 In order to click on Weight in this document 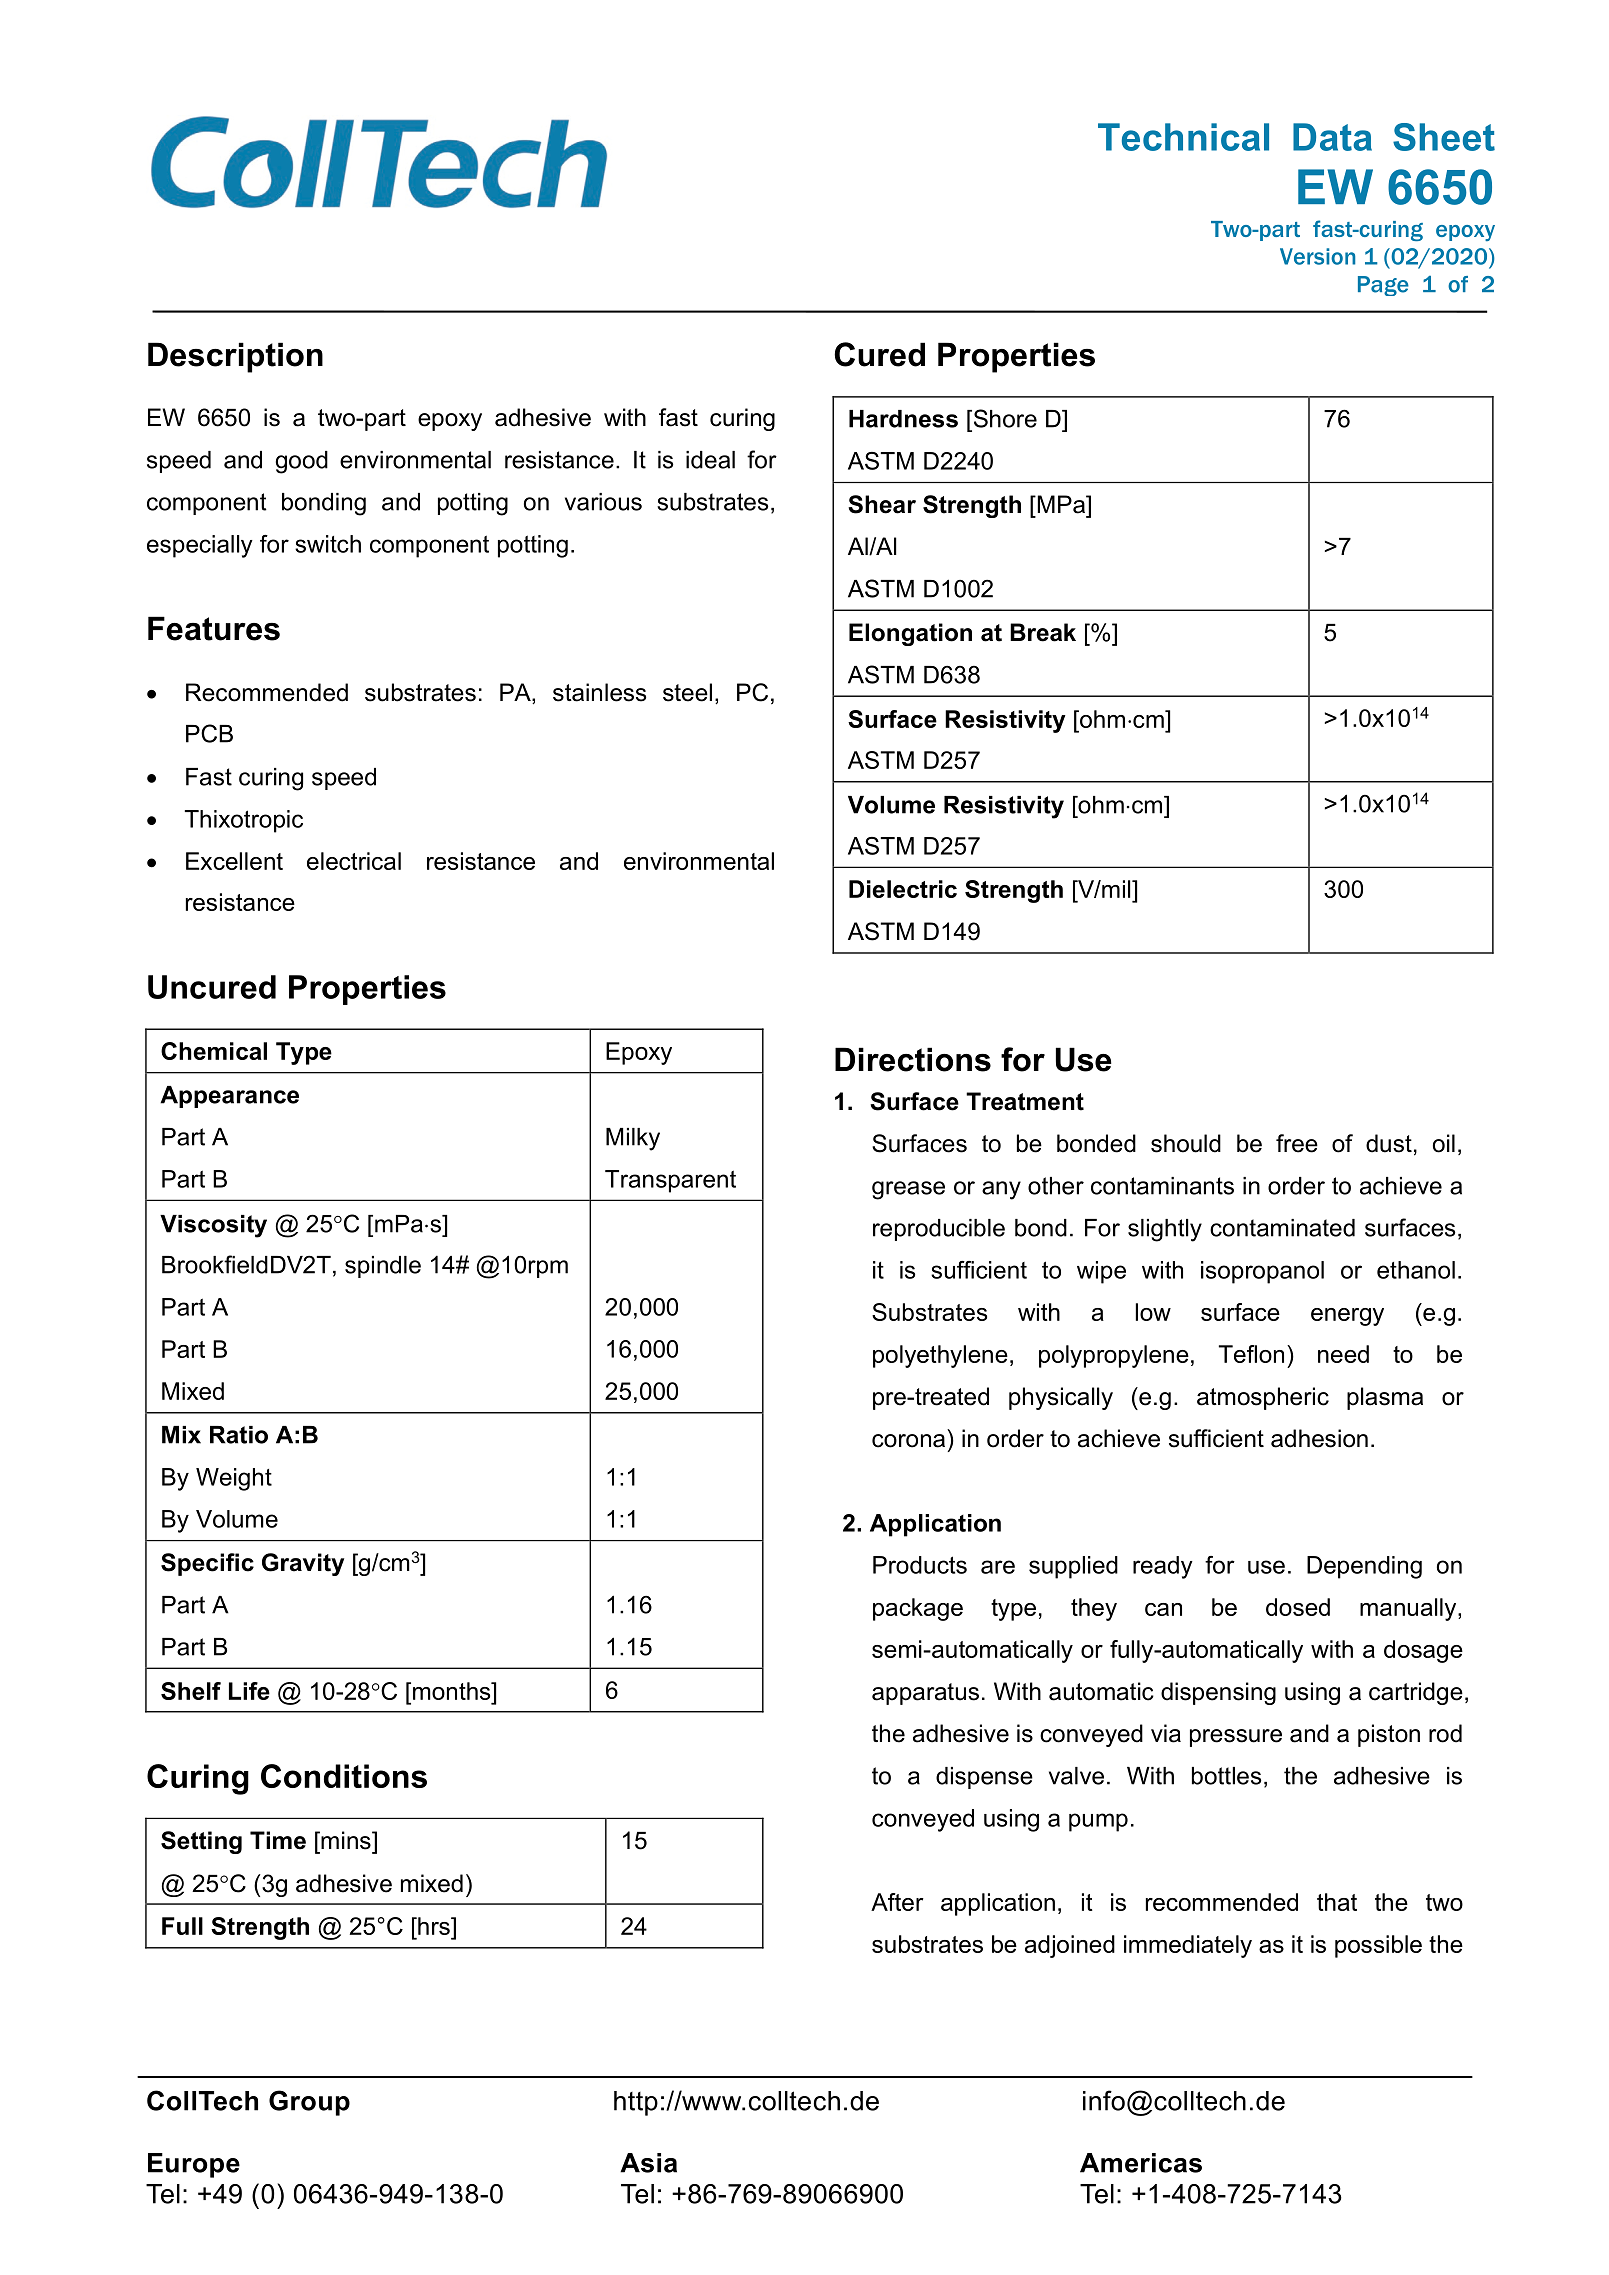, I will do `click(234, 1479)`.
